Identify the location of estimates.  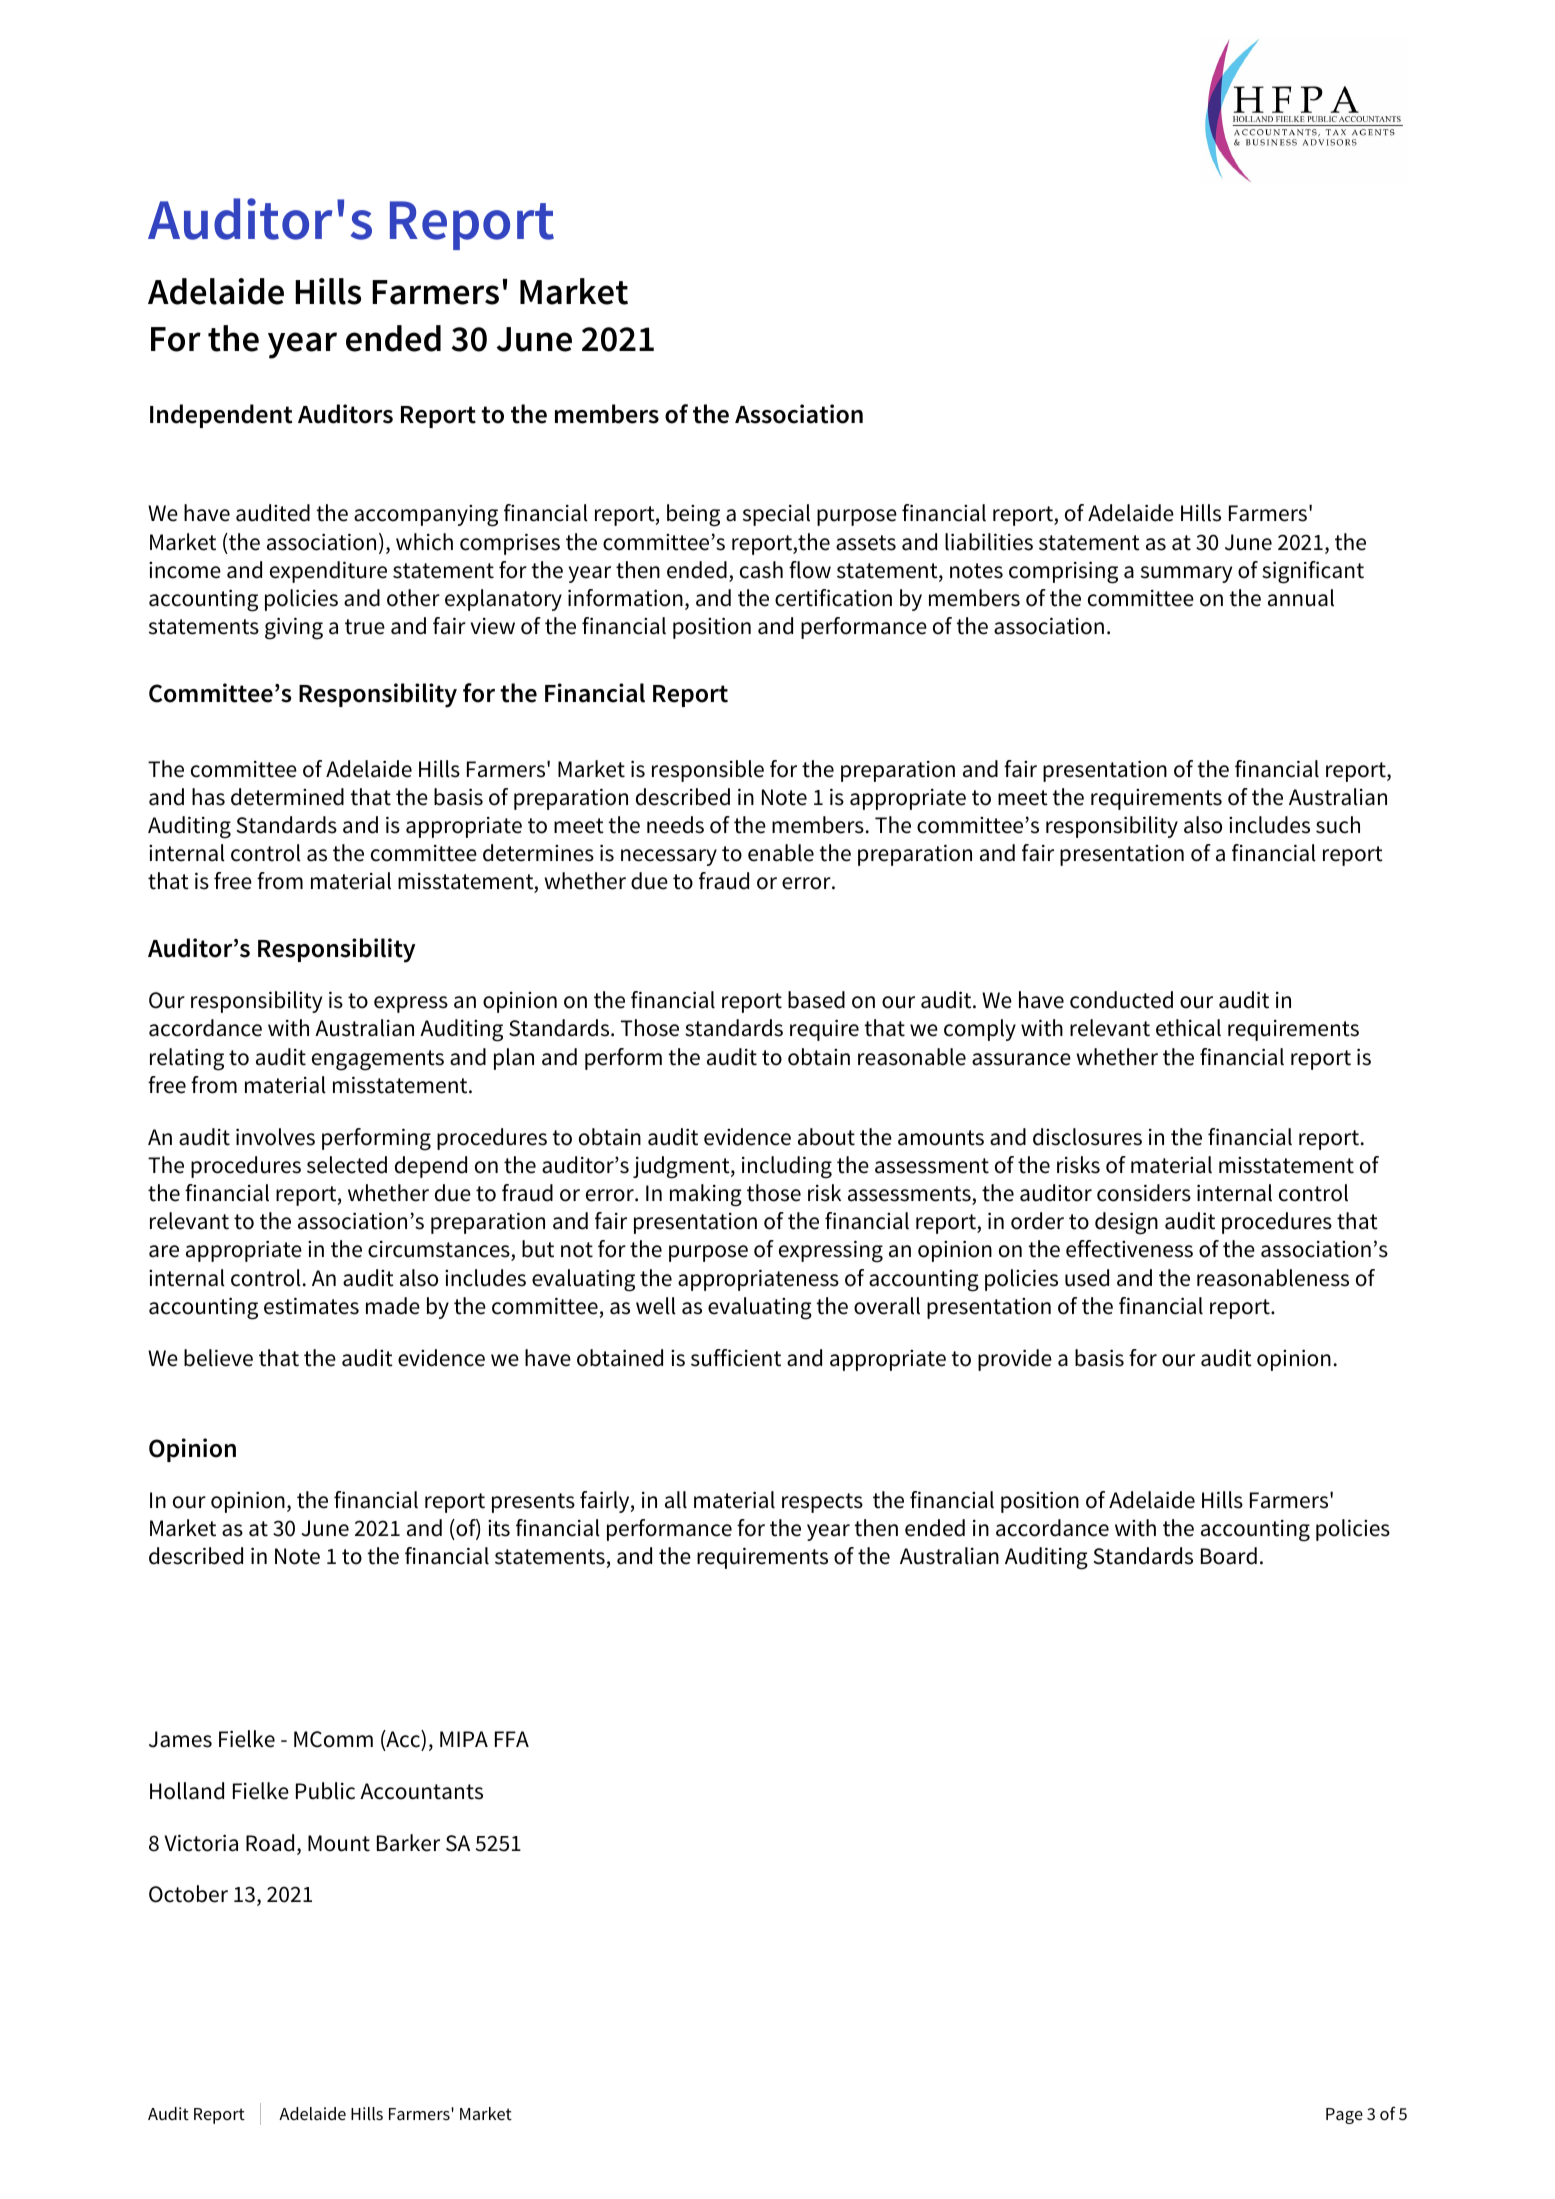
(311, 1306).
